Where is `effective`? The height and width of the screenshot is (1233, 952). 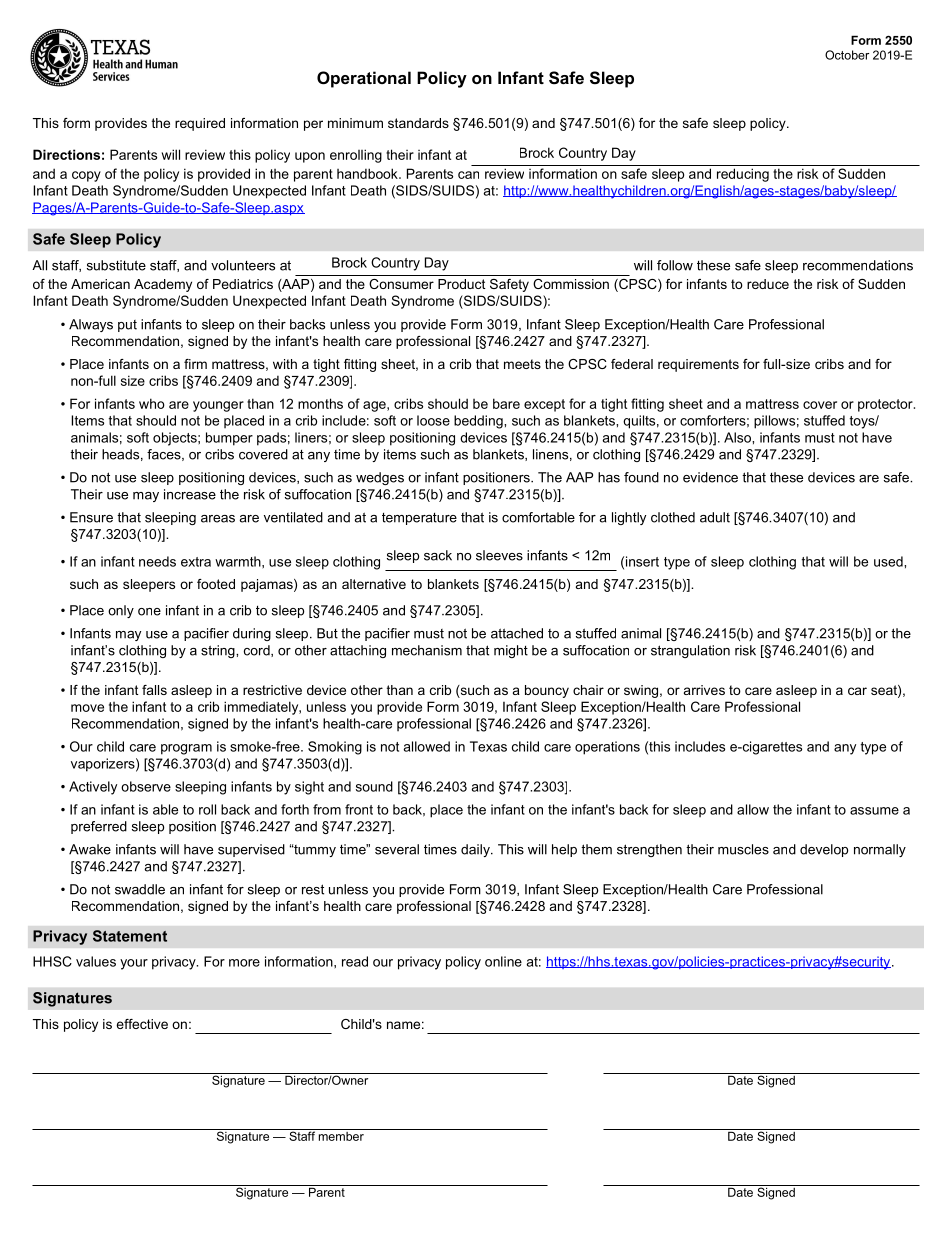 effective is located at coordinates (142, 1024).
